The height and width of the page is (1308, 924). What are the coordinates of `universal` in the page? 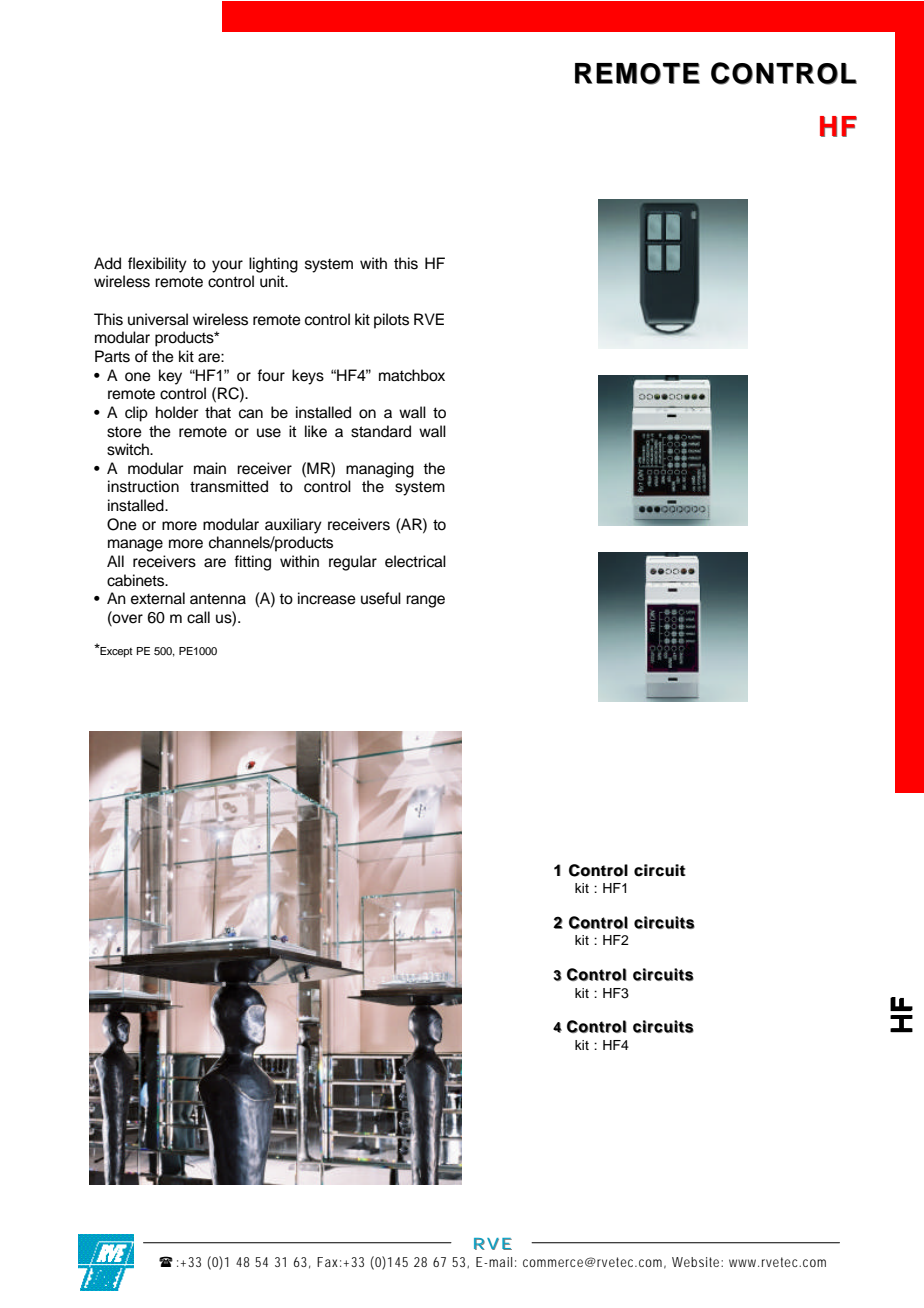 It's located at (158, 319).
